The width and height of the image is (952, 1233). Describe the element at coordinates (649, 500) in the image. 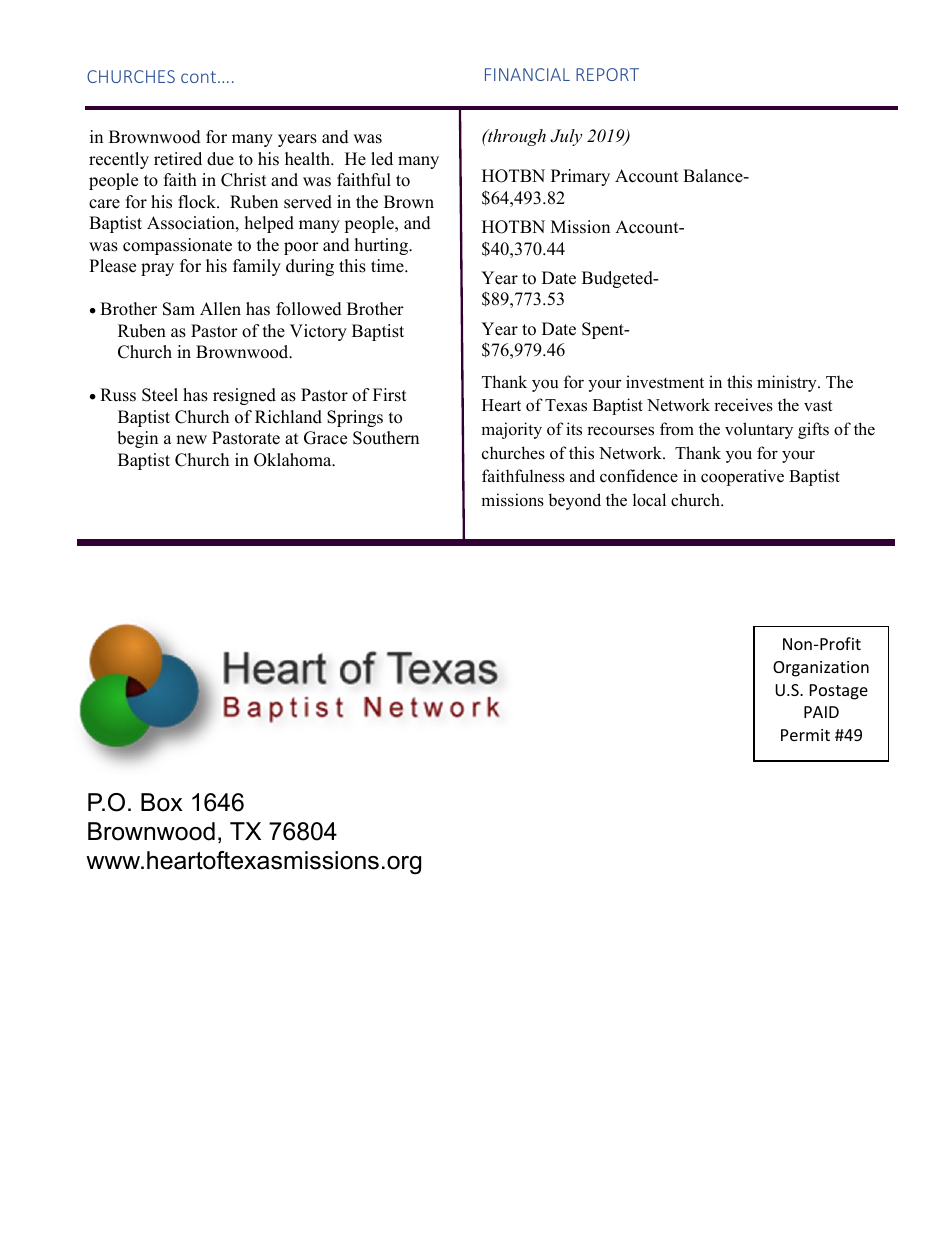

I see `local` at that location.
